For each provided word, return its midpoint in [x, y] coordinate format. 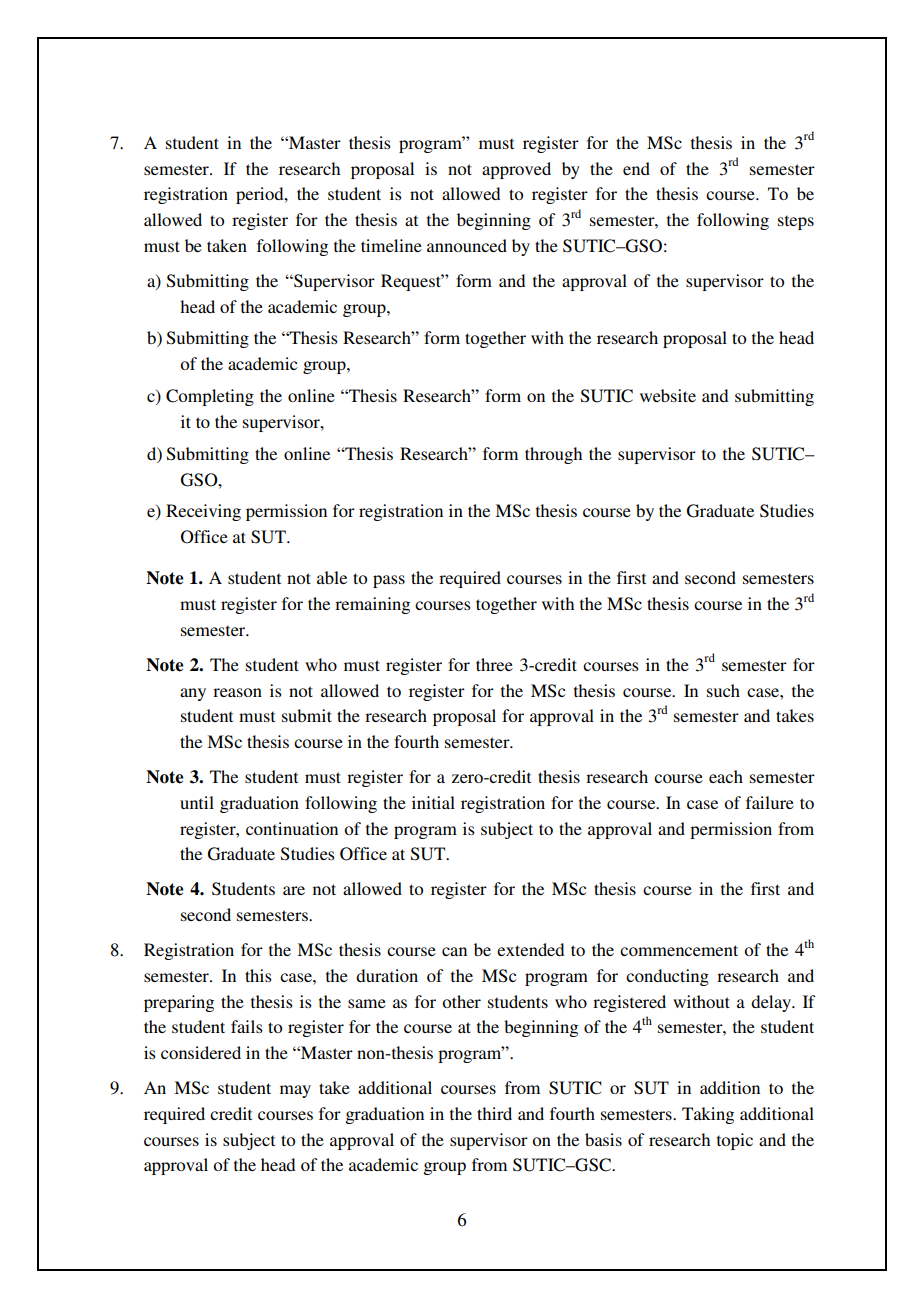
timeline [391, 245]
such [723, 690]
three [494, 664]
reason [237, 692]
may [295, 1091]
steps [796, 222]
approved [516, 170]
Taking [708, 1115]
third [494, 1113]
